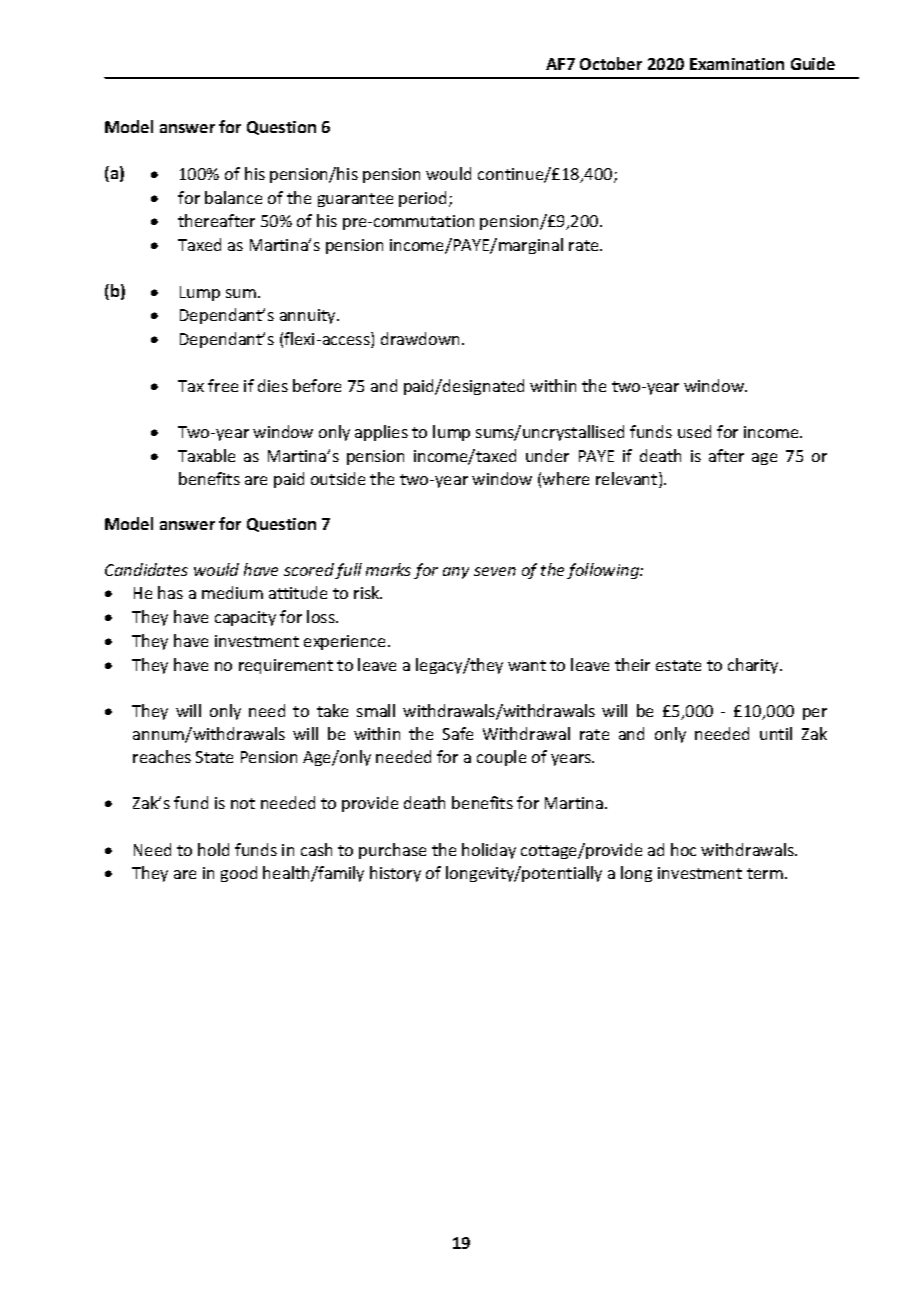 The image size is (924, 1308). I want to click on October, so click(611, 63).
